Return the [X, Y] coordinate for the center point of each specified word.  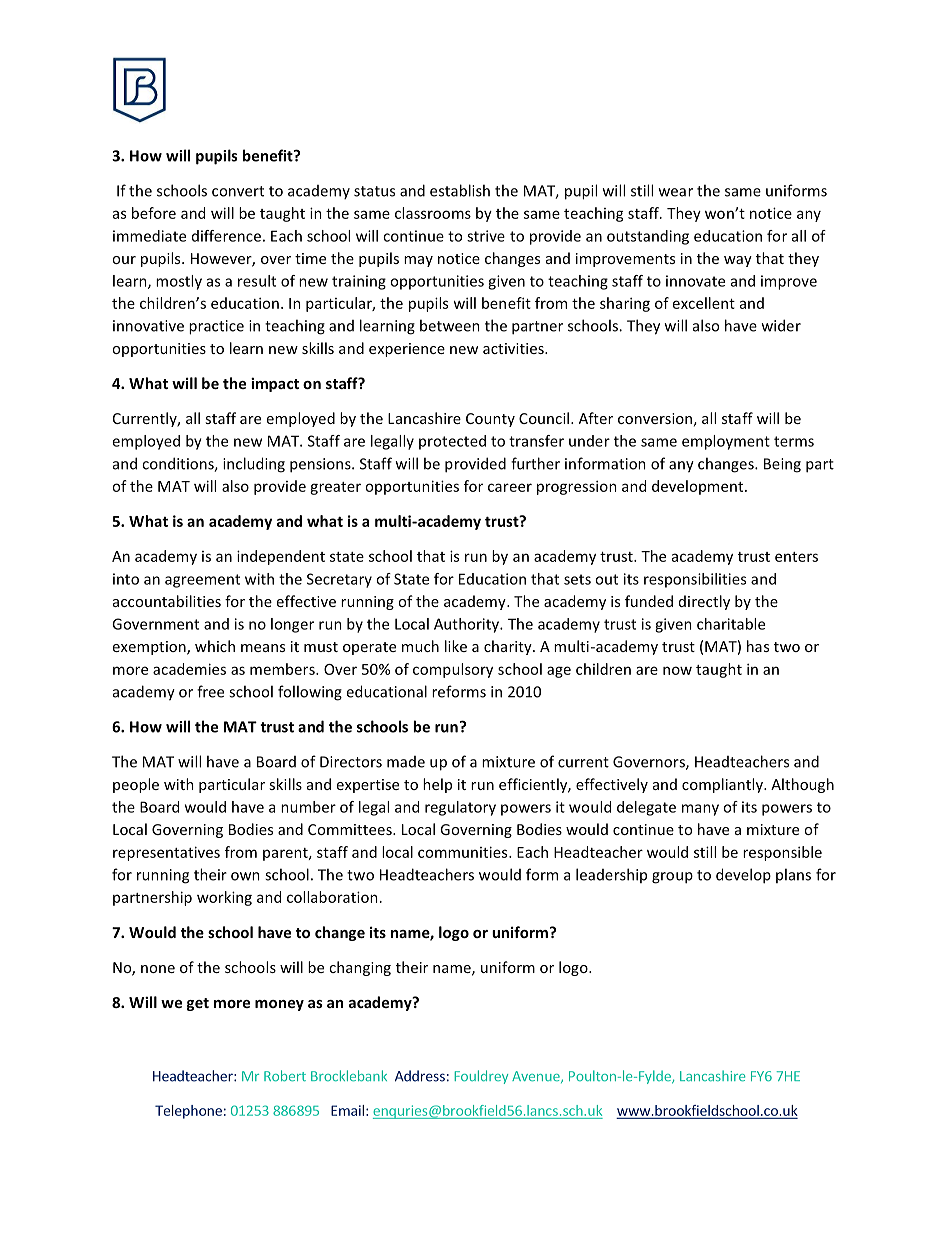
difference [226, 236]
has [758, 646]
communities [464, 852]
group [672, 878]
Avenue [537, 1077]
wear [676, 192]
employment [726, 442]
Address [420, 1076]
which [215, 646]
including [254, 465]
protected [452, 442]
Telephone [188, 1112]
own [245, 876]
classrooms [433, 213]
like [456, 646]
